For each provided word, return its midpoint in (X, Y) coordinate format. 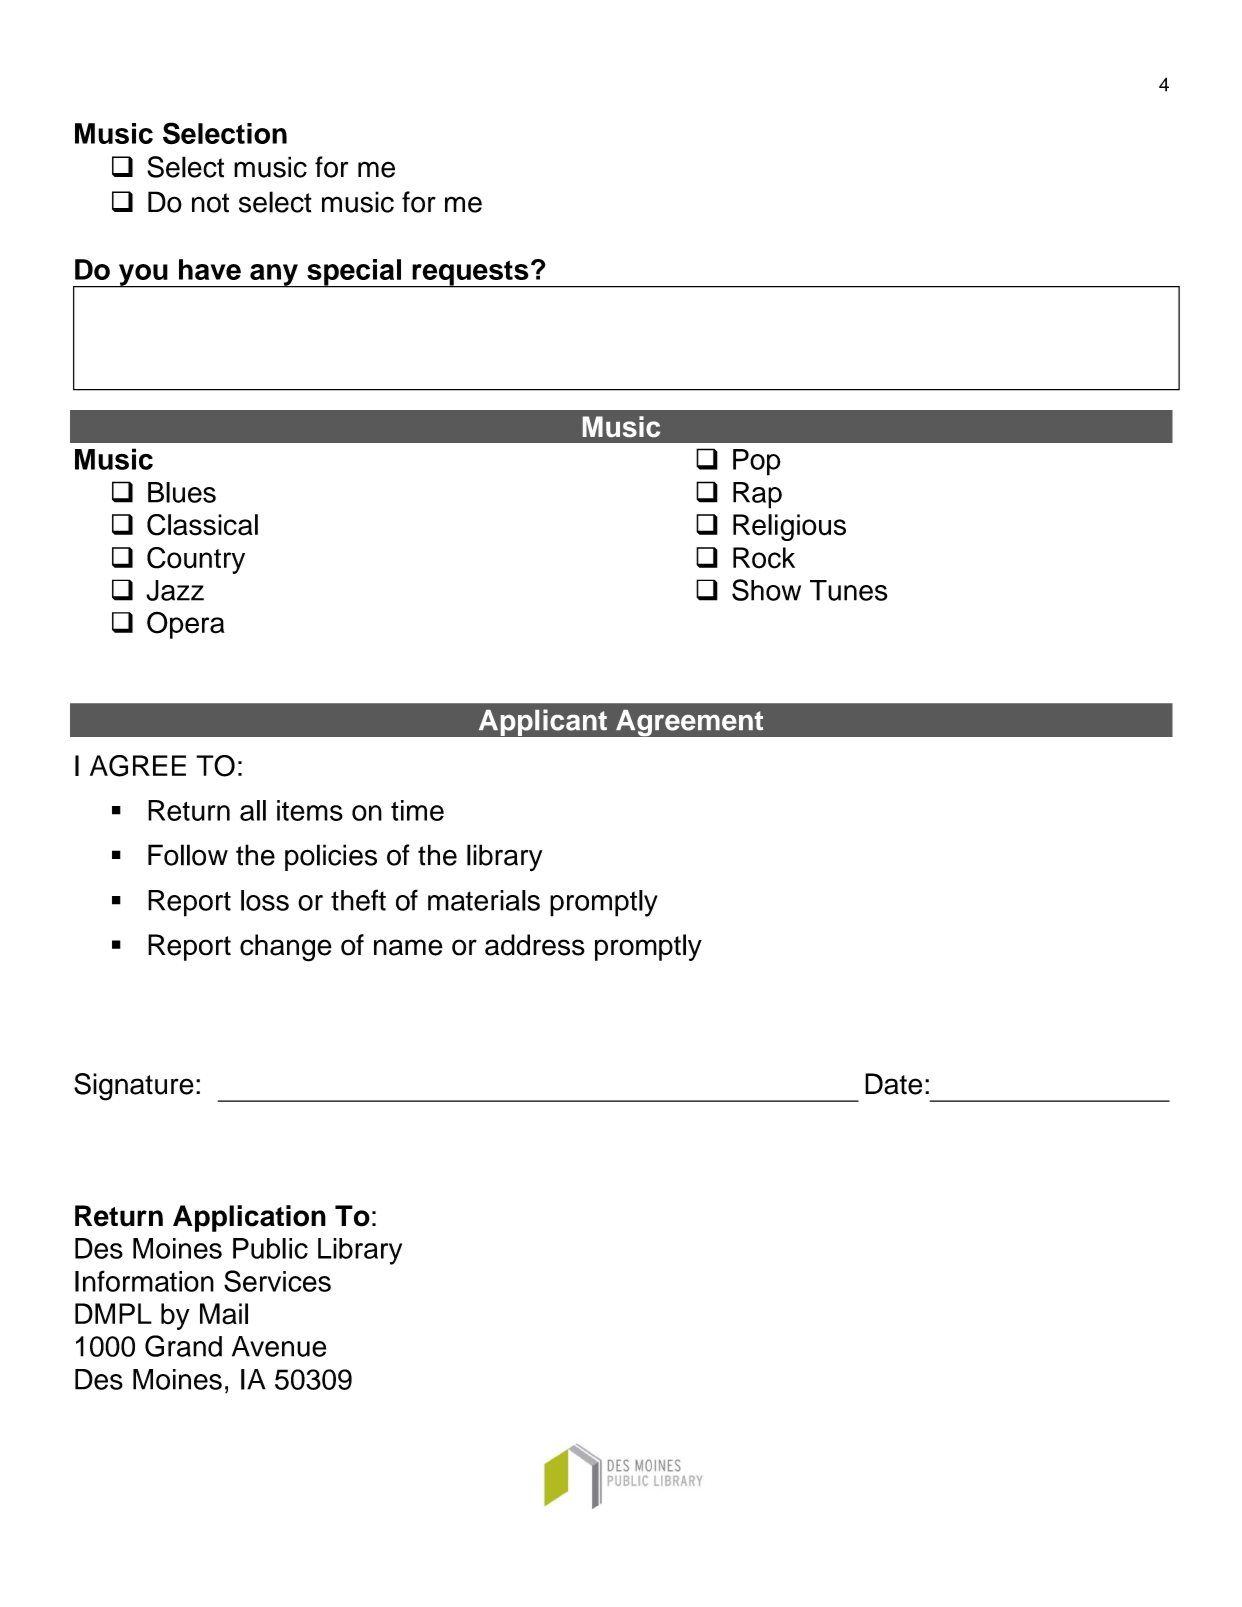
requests (470, 274)
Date (893, 1084)
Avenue (279, 1346)
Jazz (175, 590)
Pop (757, 462)
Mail (224, 1314)
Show (766, 590)
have (210, 269)
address (535, 945)
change (286, 948)
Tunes (849, 590)
